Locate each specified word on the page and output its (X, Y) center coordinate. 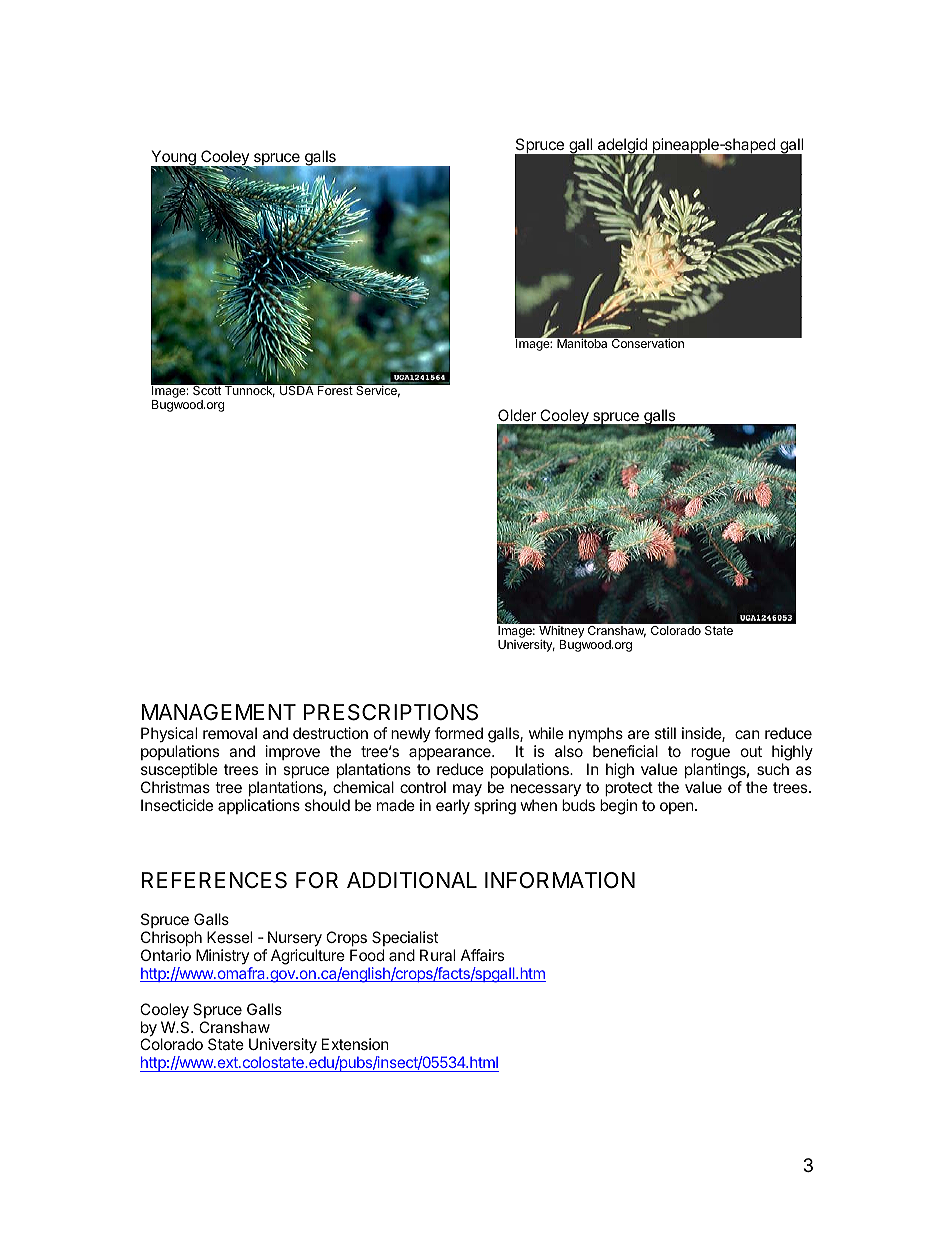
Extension (355, 1044)
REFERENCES (214, 880)
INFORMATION (560, 880)
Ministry (222, 956)
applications (259, 806)
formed (459, 733)
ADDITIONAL (412, 880)
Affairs (482, 955)
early (453, 807)
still (665, 733)
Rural (437, 955)
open (677, 808)
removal (230, 733)
